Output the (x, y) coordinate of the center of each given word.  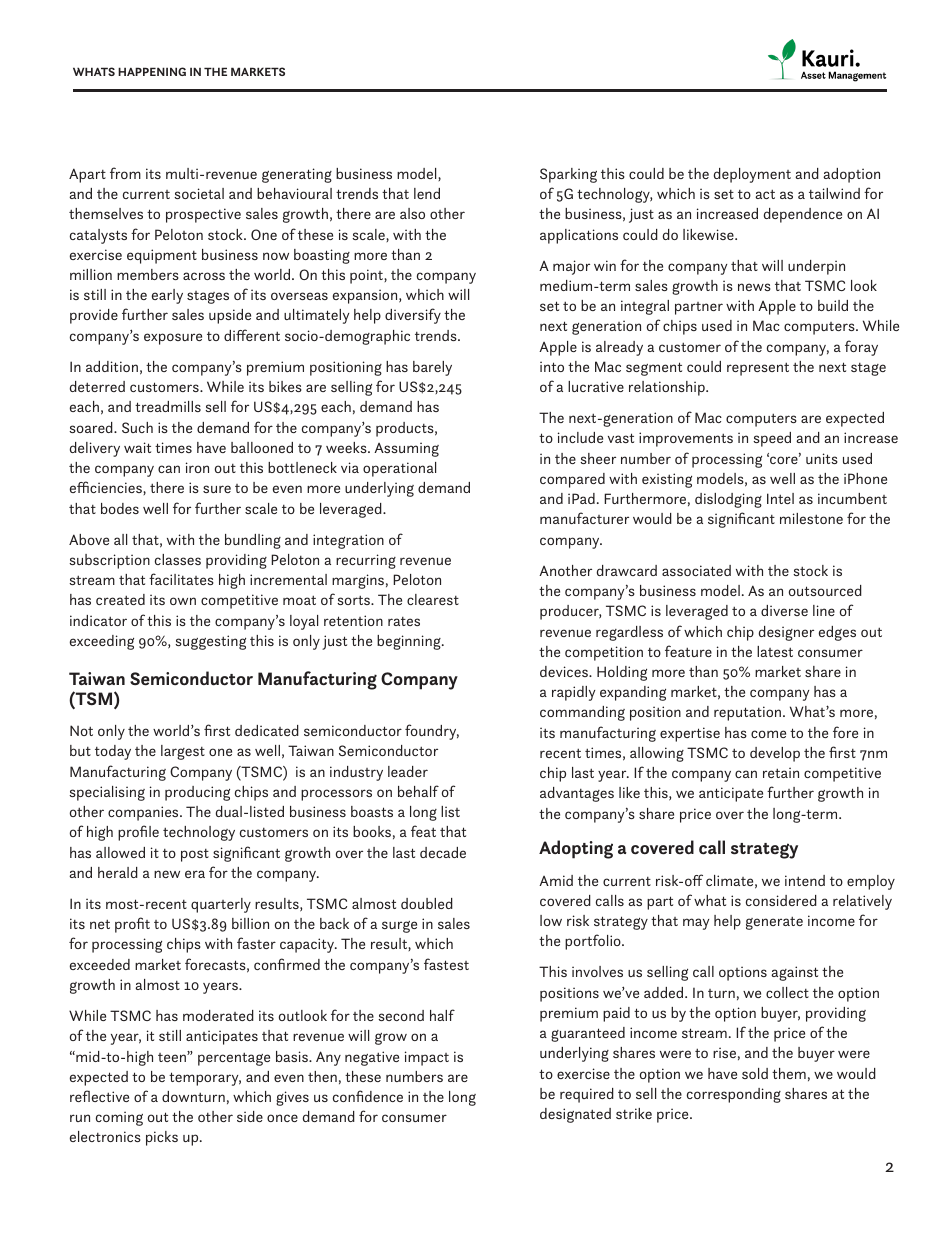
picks (162, 1138)
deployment (752, 175)
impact (427, 1058)
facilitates (181, 579)
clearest (433, 599)
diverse (784, 610)
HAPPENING (152, 71)
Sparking (568, 175)
